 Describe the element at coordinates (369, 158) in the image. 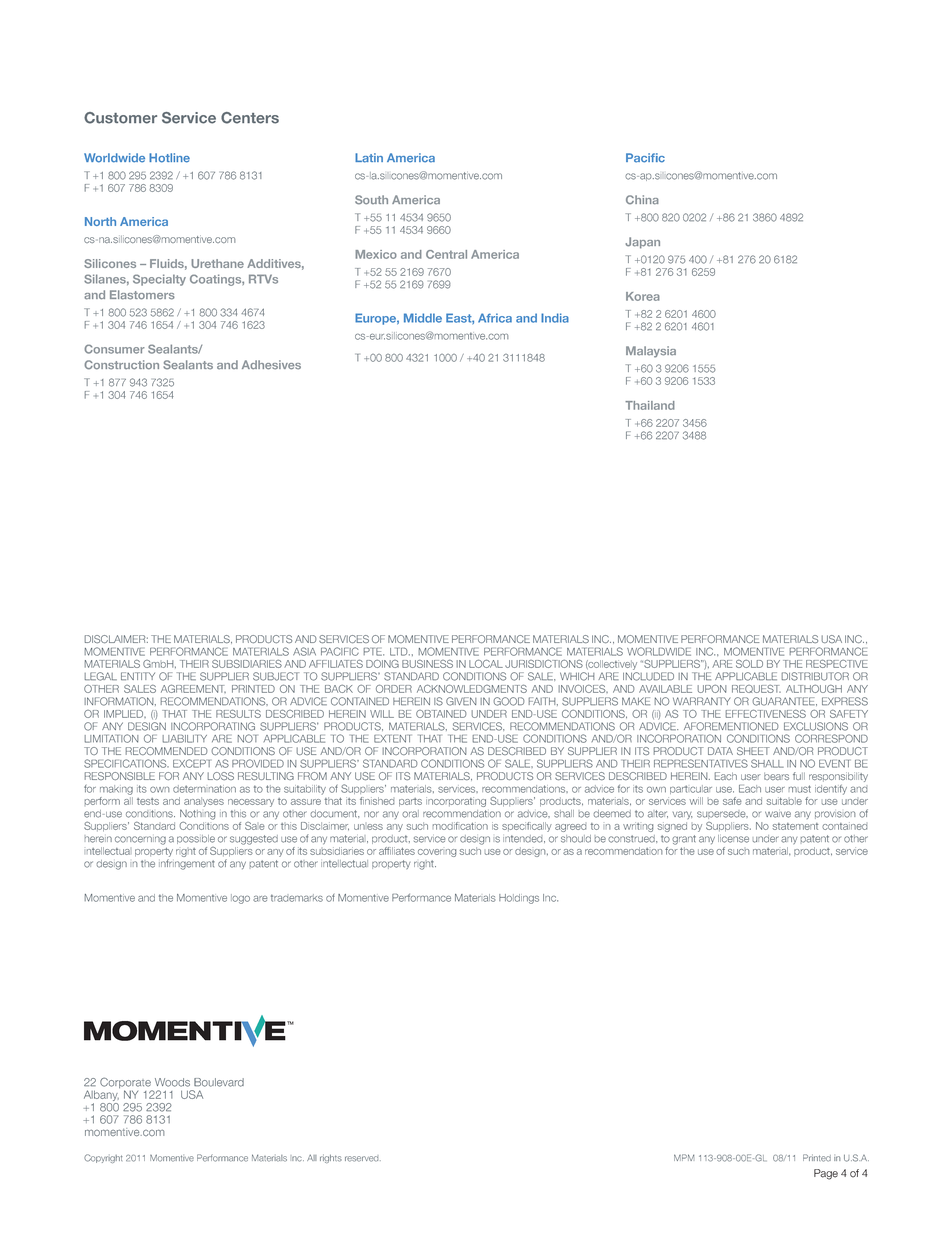

I see `Latin` at that location.
